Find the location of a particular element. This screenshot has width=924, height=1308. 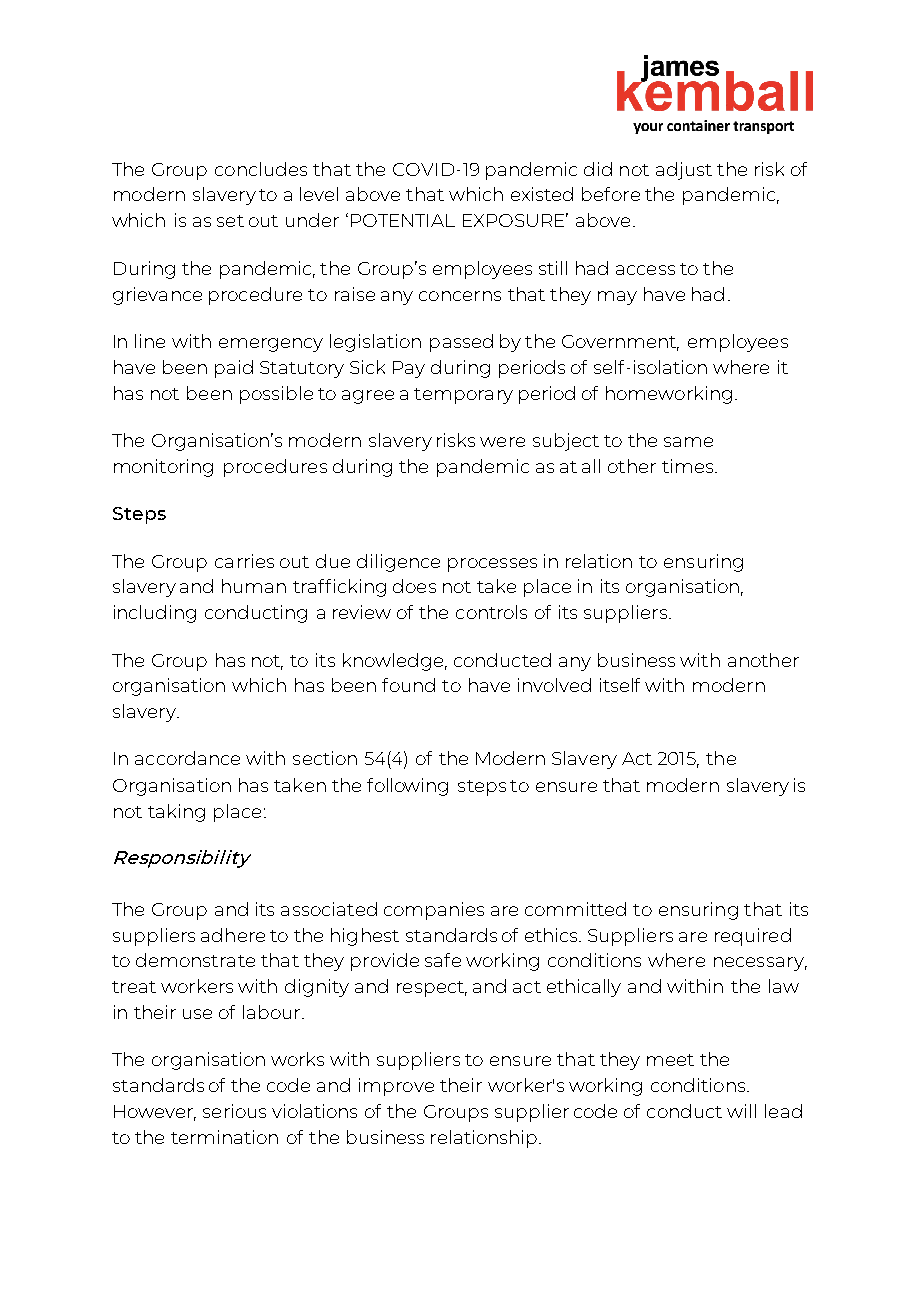

serious is located at coordinates (234, 1111).
